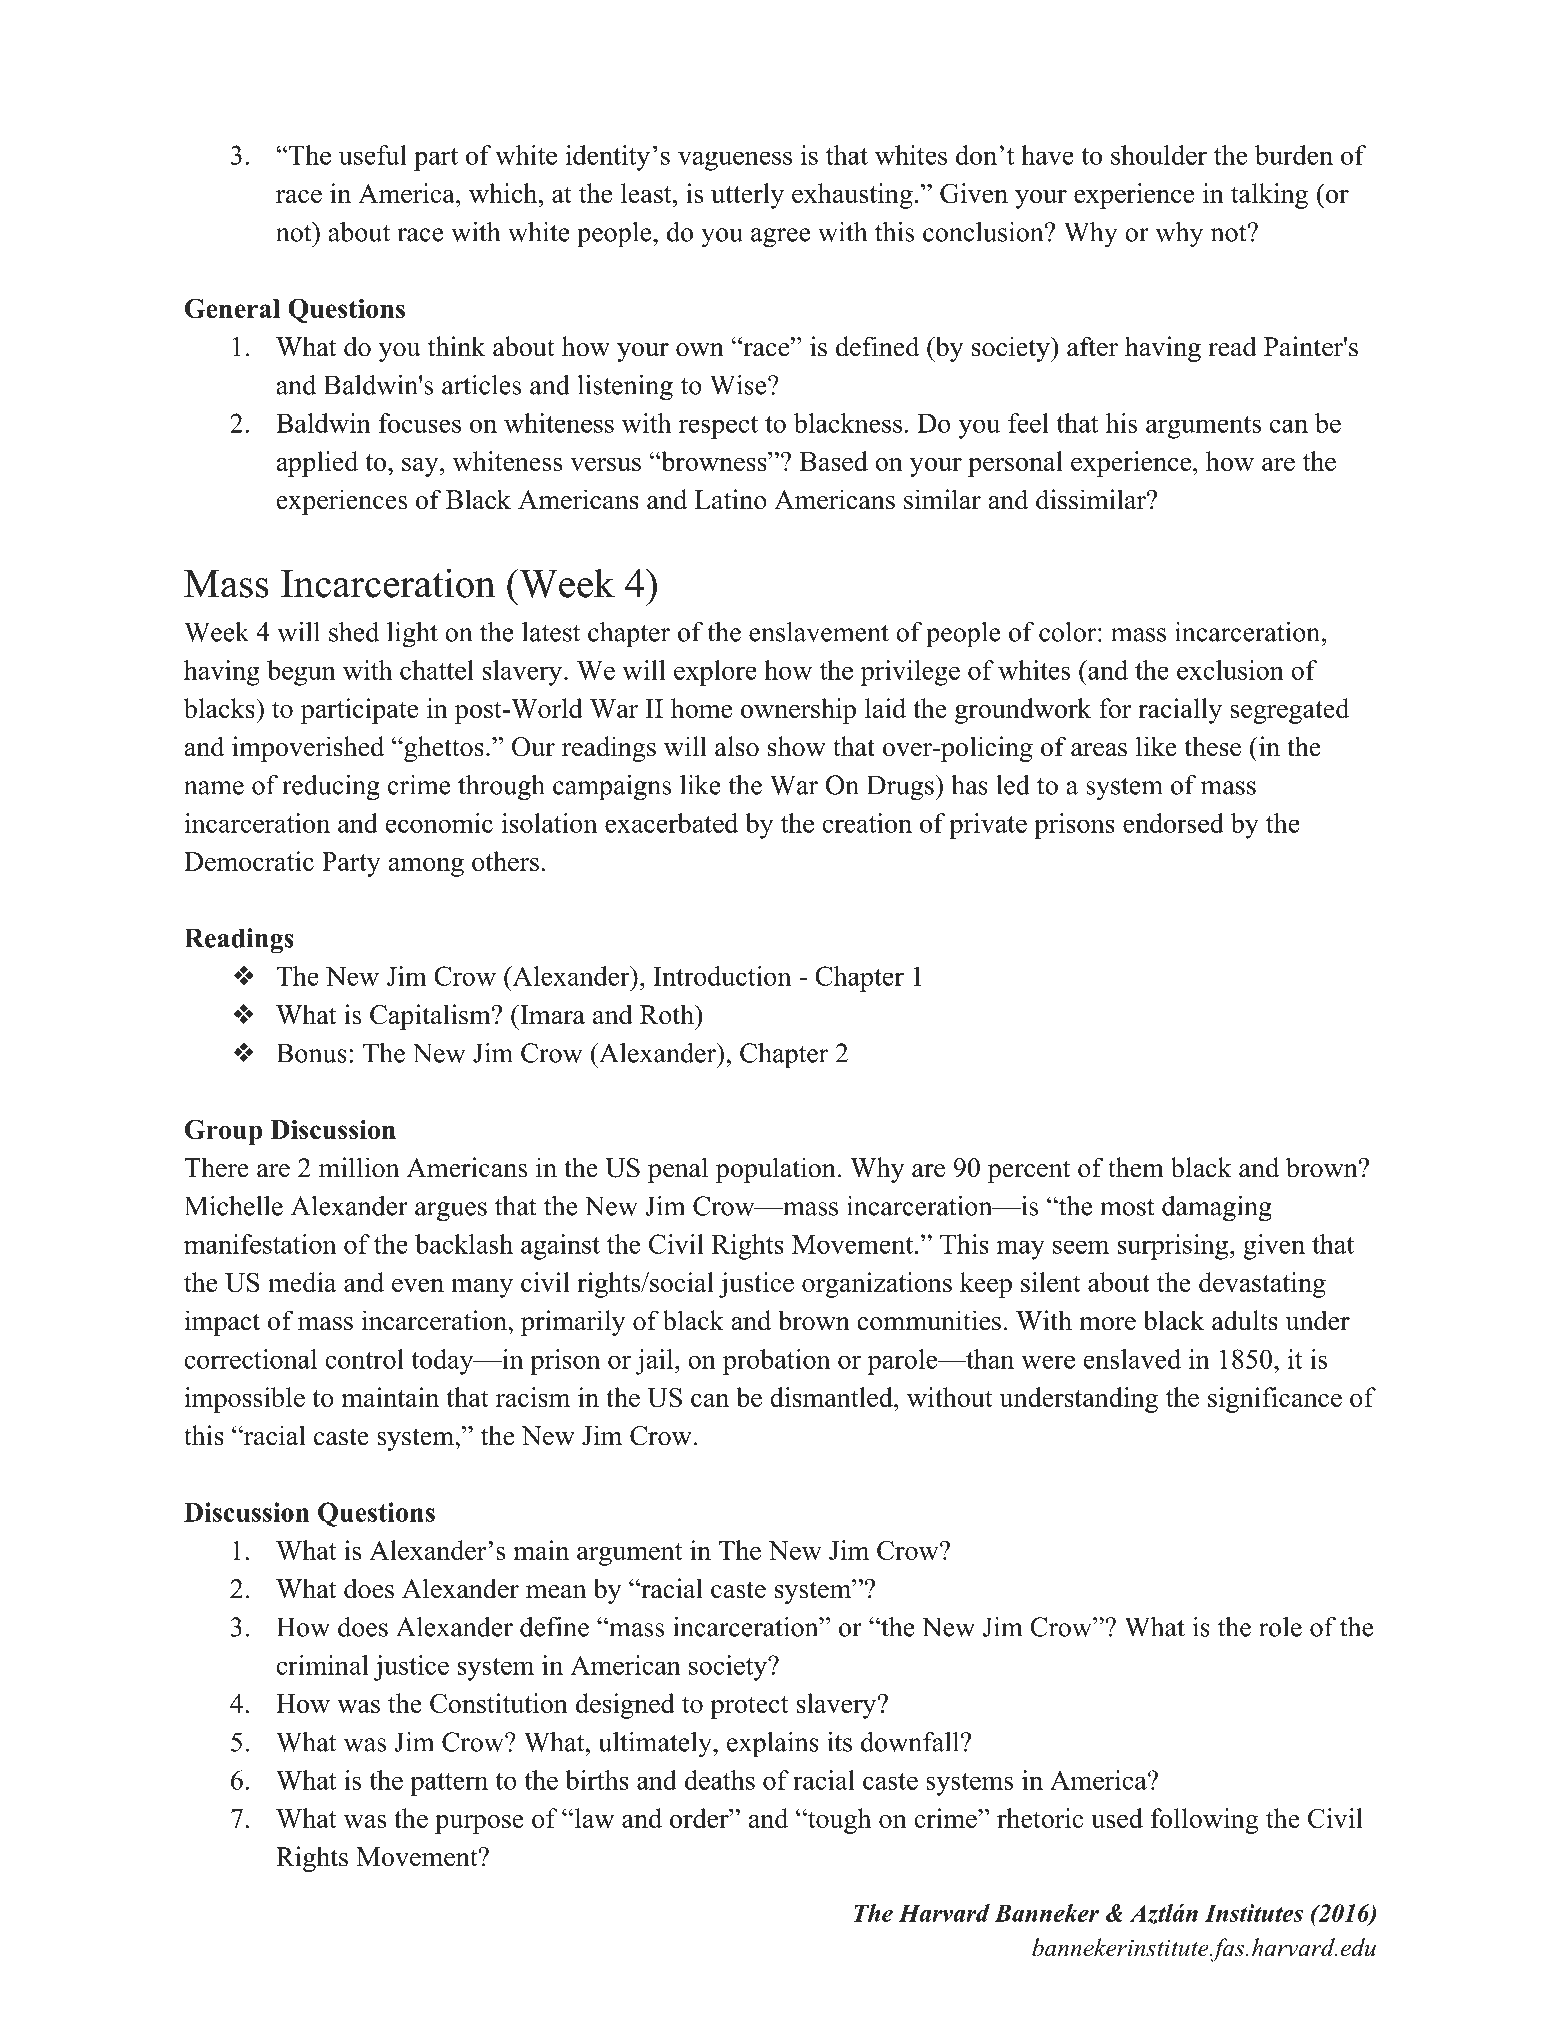 The width and height of the document is (1562, 2021). Describe the element at coordinates (1136, 1167) in the document. I see `them` at that location.
